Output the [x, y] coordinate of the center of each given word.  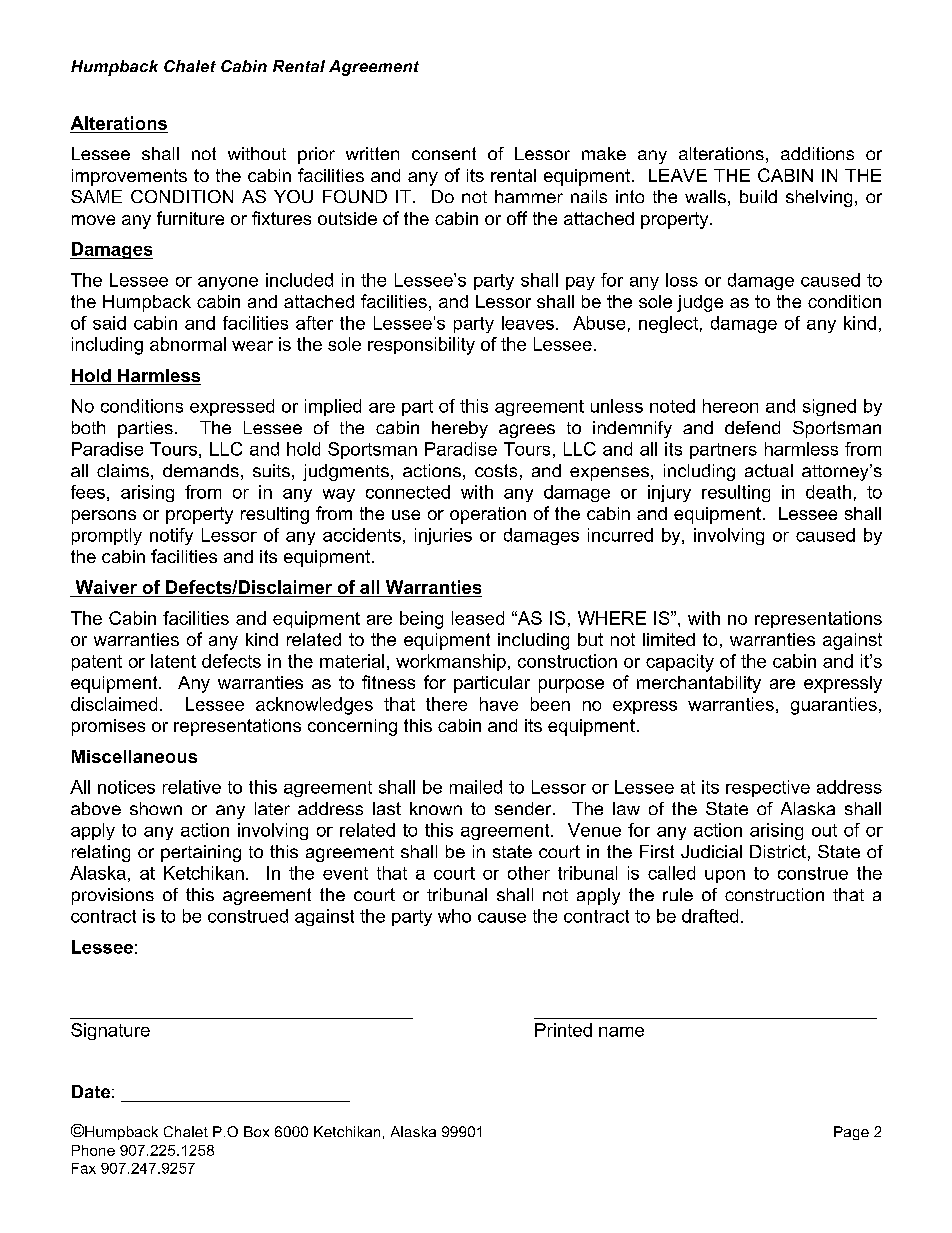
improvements [129, 177]
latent [173, 661]
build [758, 196]
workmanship [451, 662]
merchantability [699, 684]
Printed [563, 1030]
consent [444, 153]
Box [256, 1131]
